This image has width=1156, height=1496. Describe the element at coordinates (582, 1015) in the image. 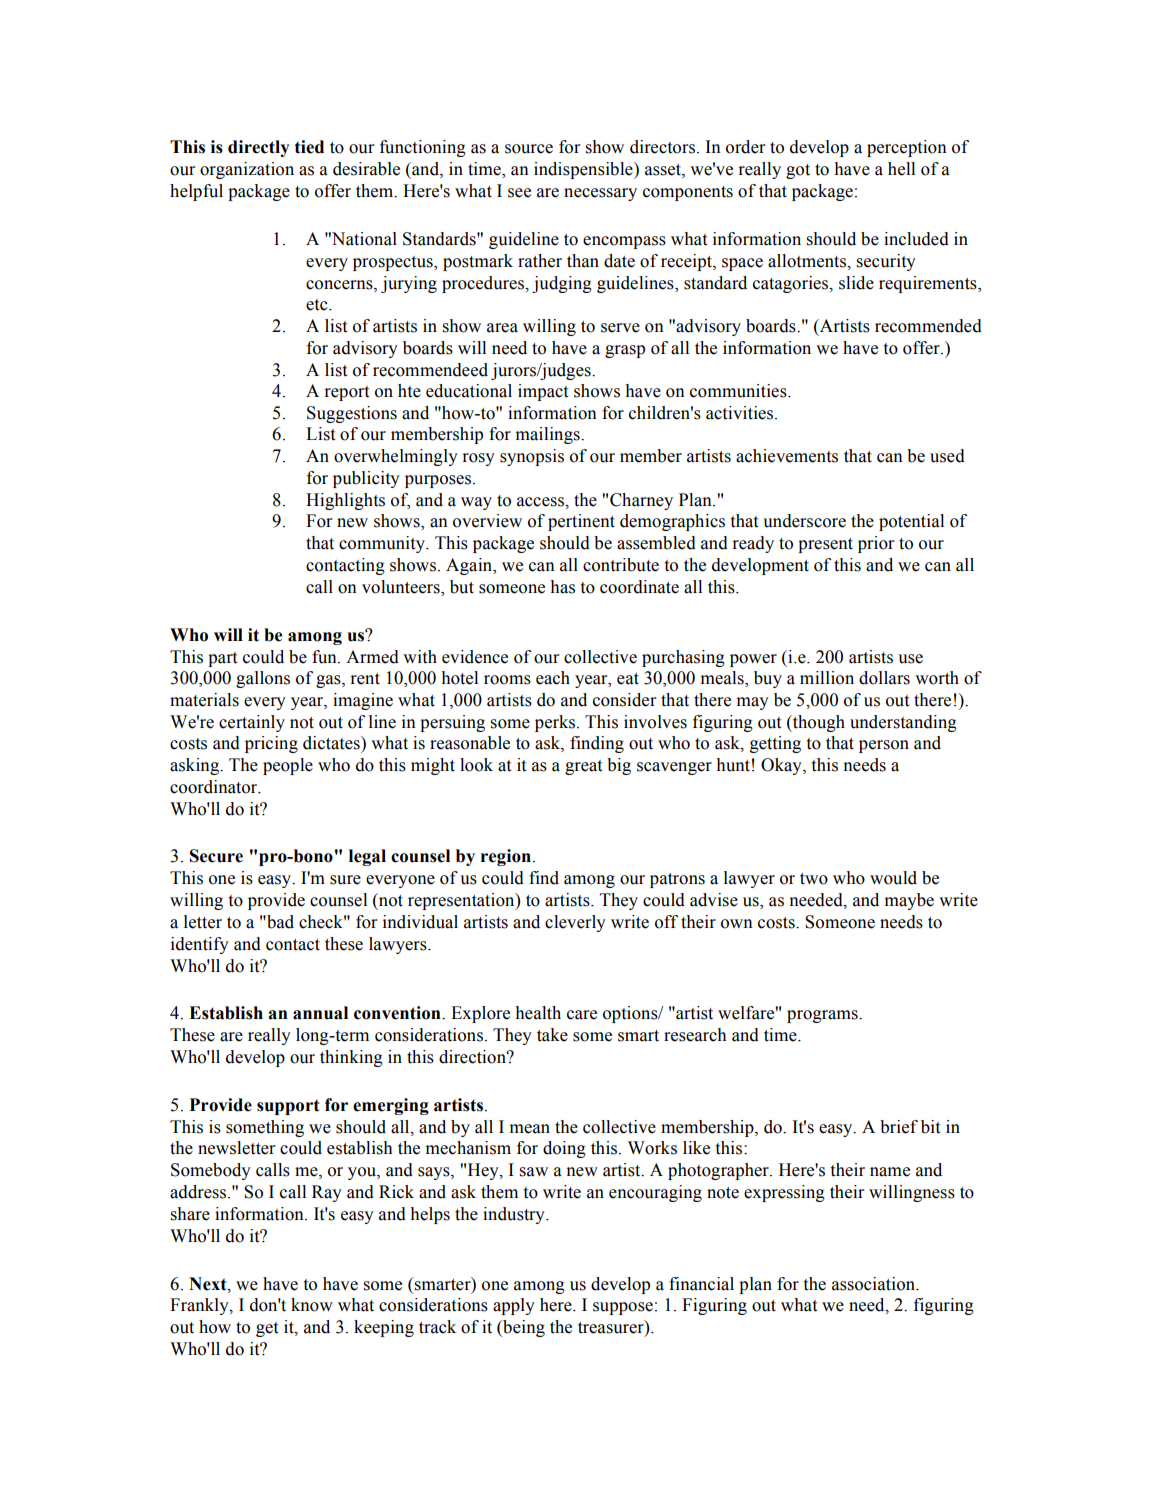

I see `care` at that location.
